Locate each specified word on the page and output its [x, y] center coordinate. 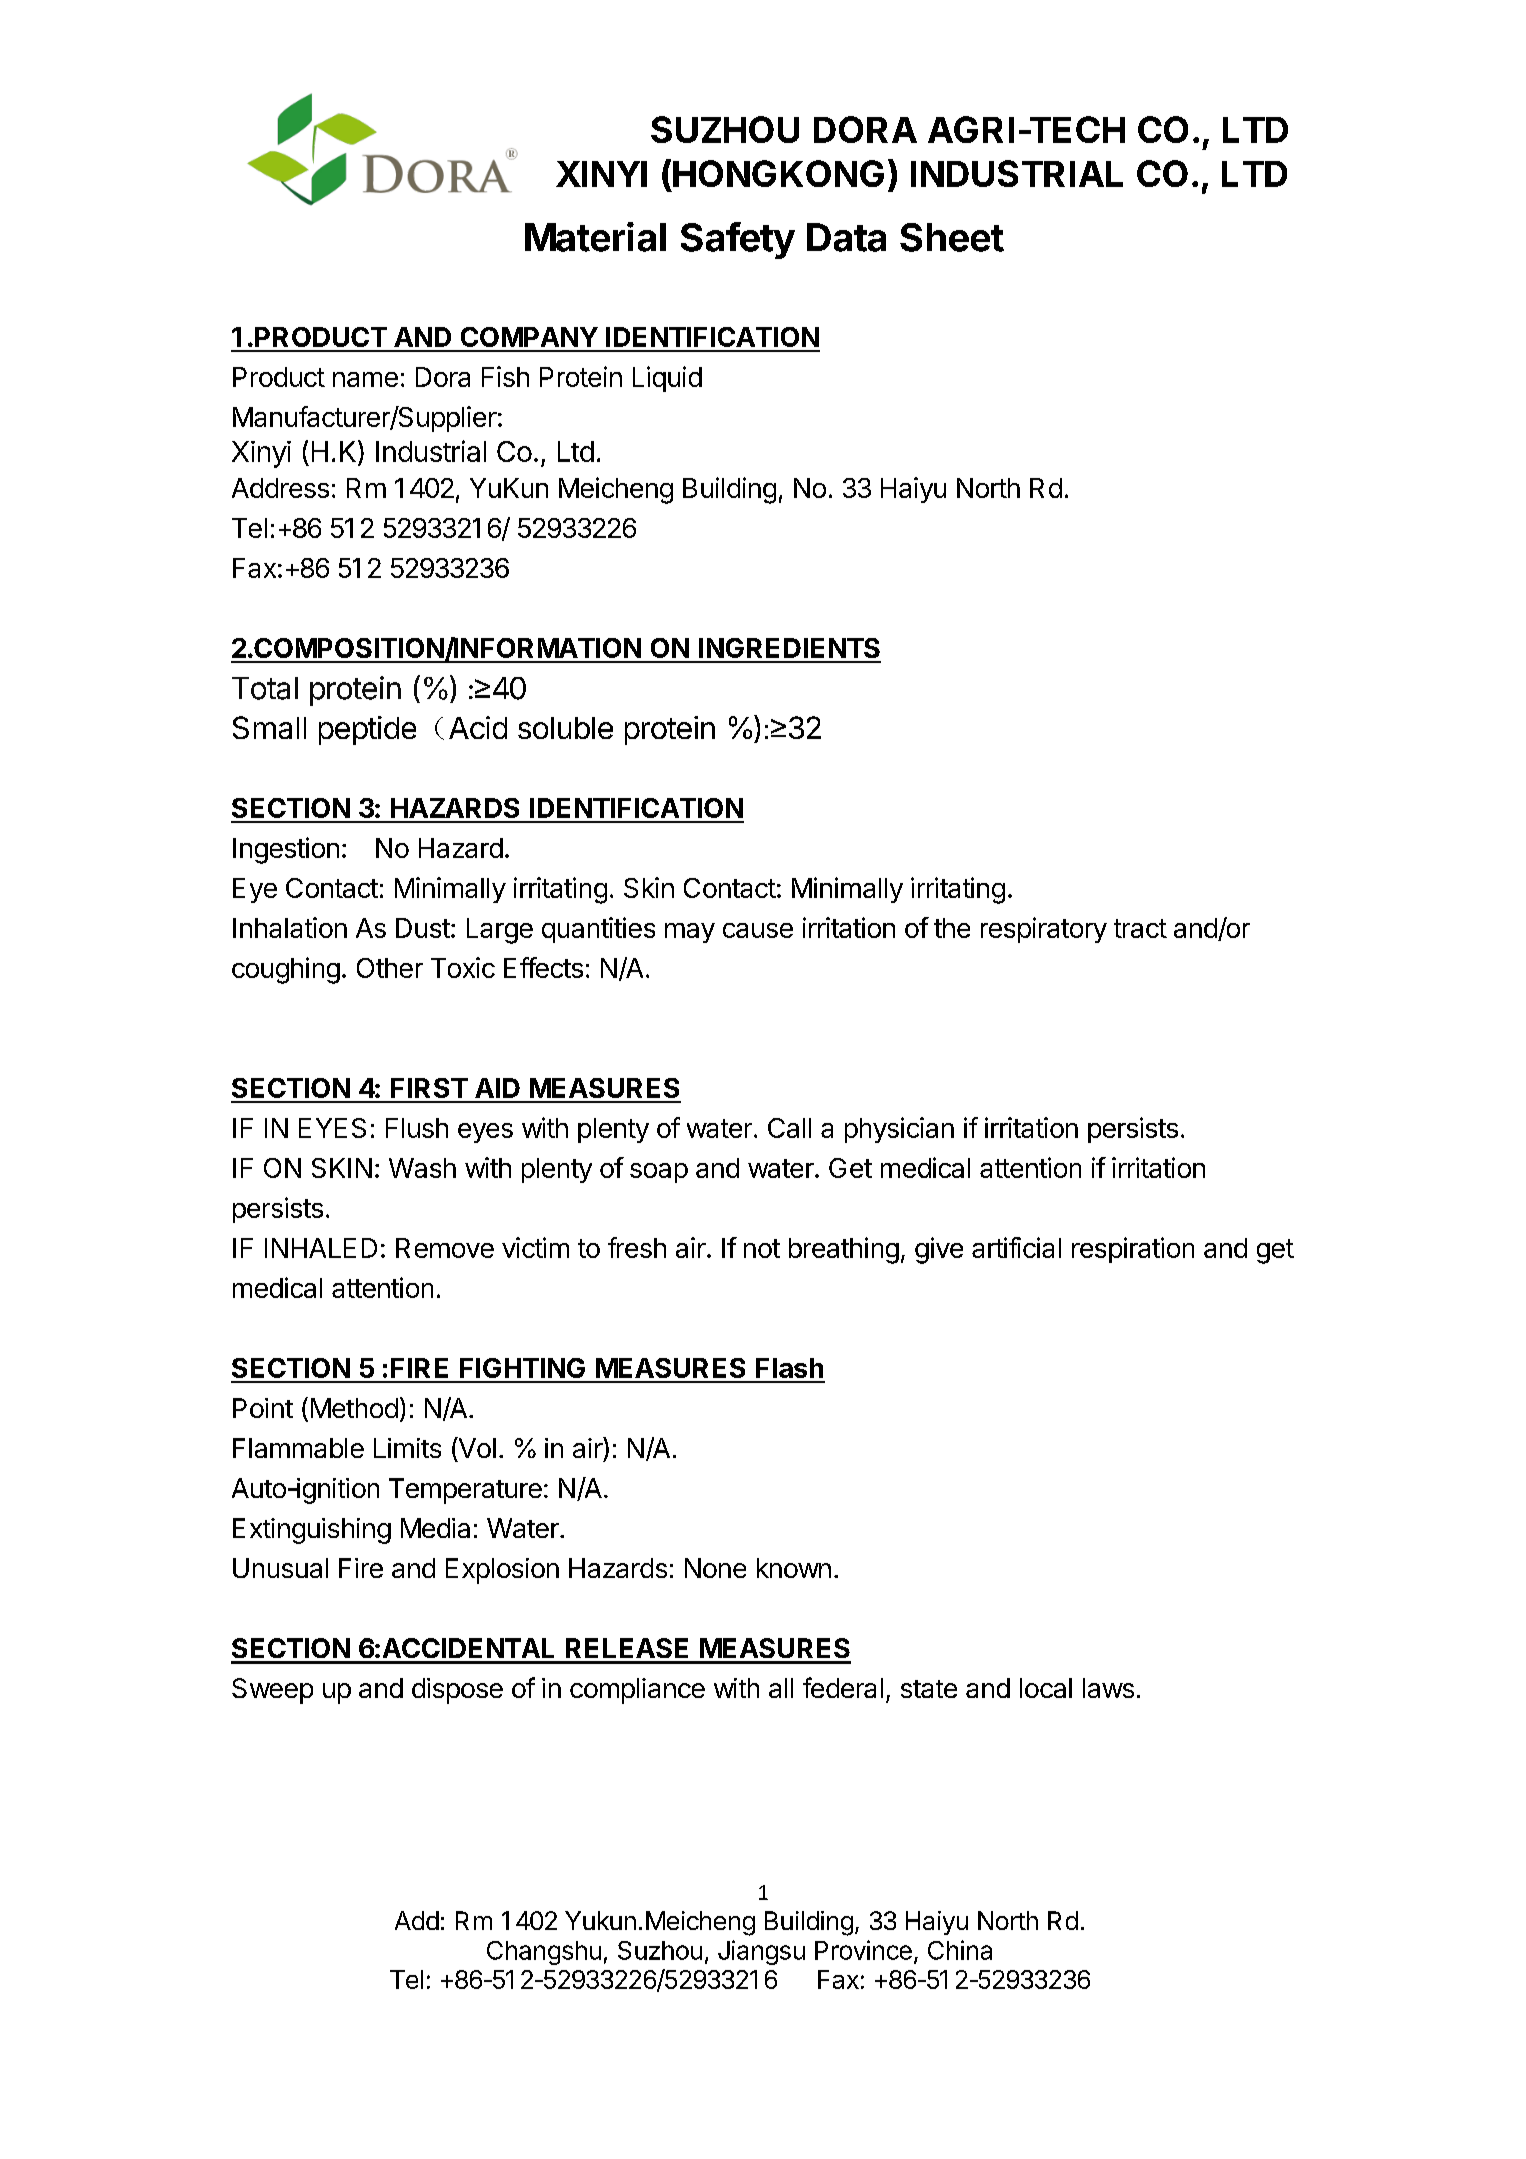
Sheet [952, 237]
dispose [457, 1691]
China [960, 1950]
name [365, 379]
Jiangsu [761, 1952]
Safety [738, 240]
